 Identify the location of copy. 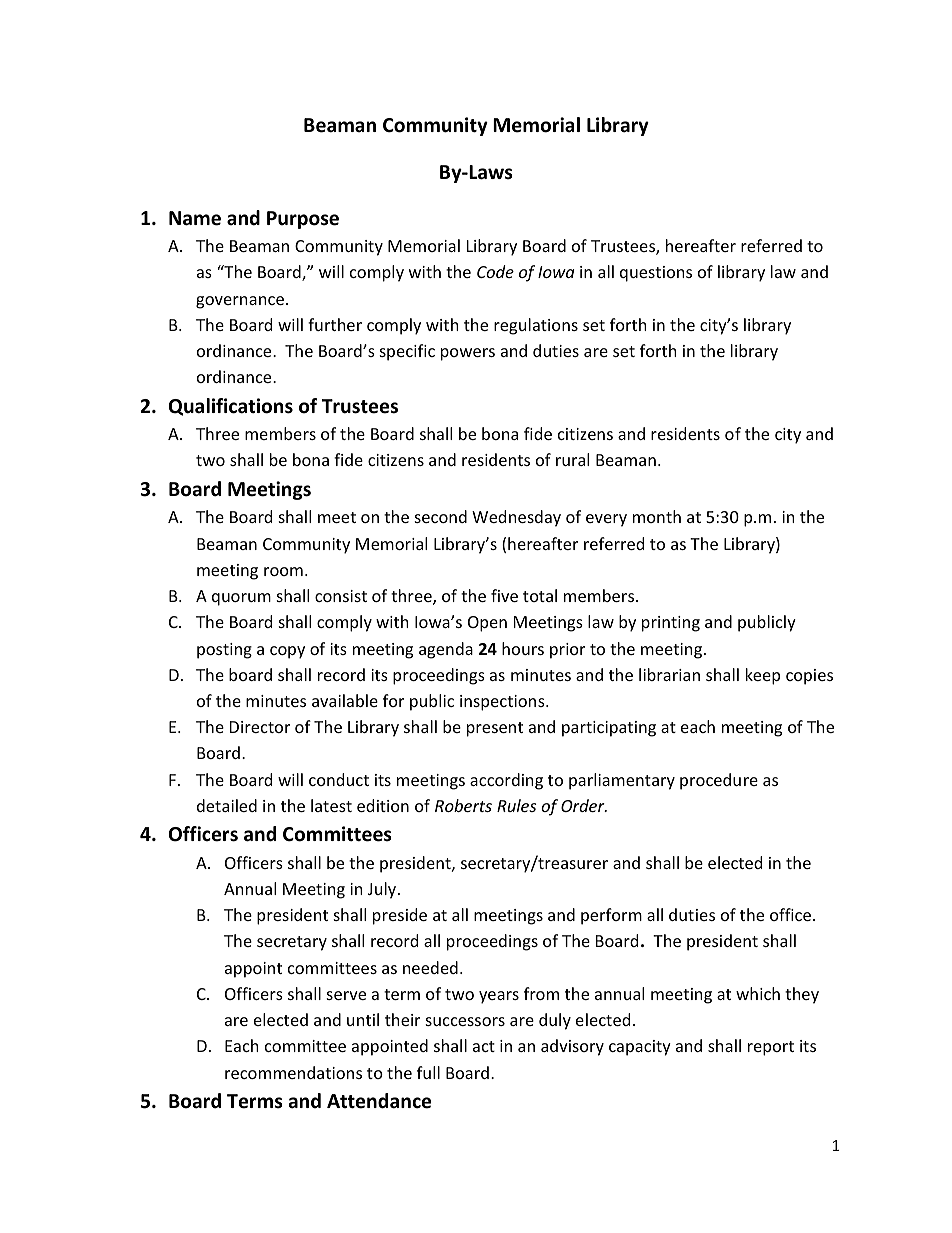
(287, 652).
